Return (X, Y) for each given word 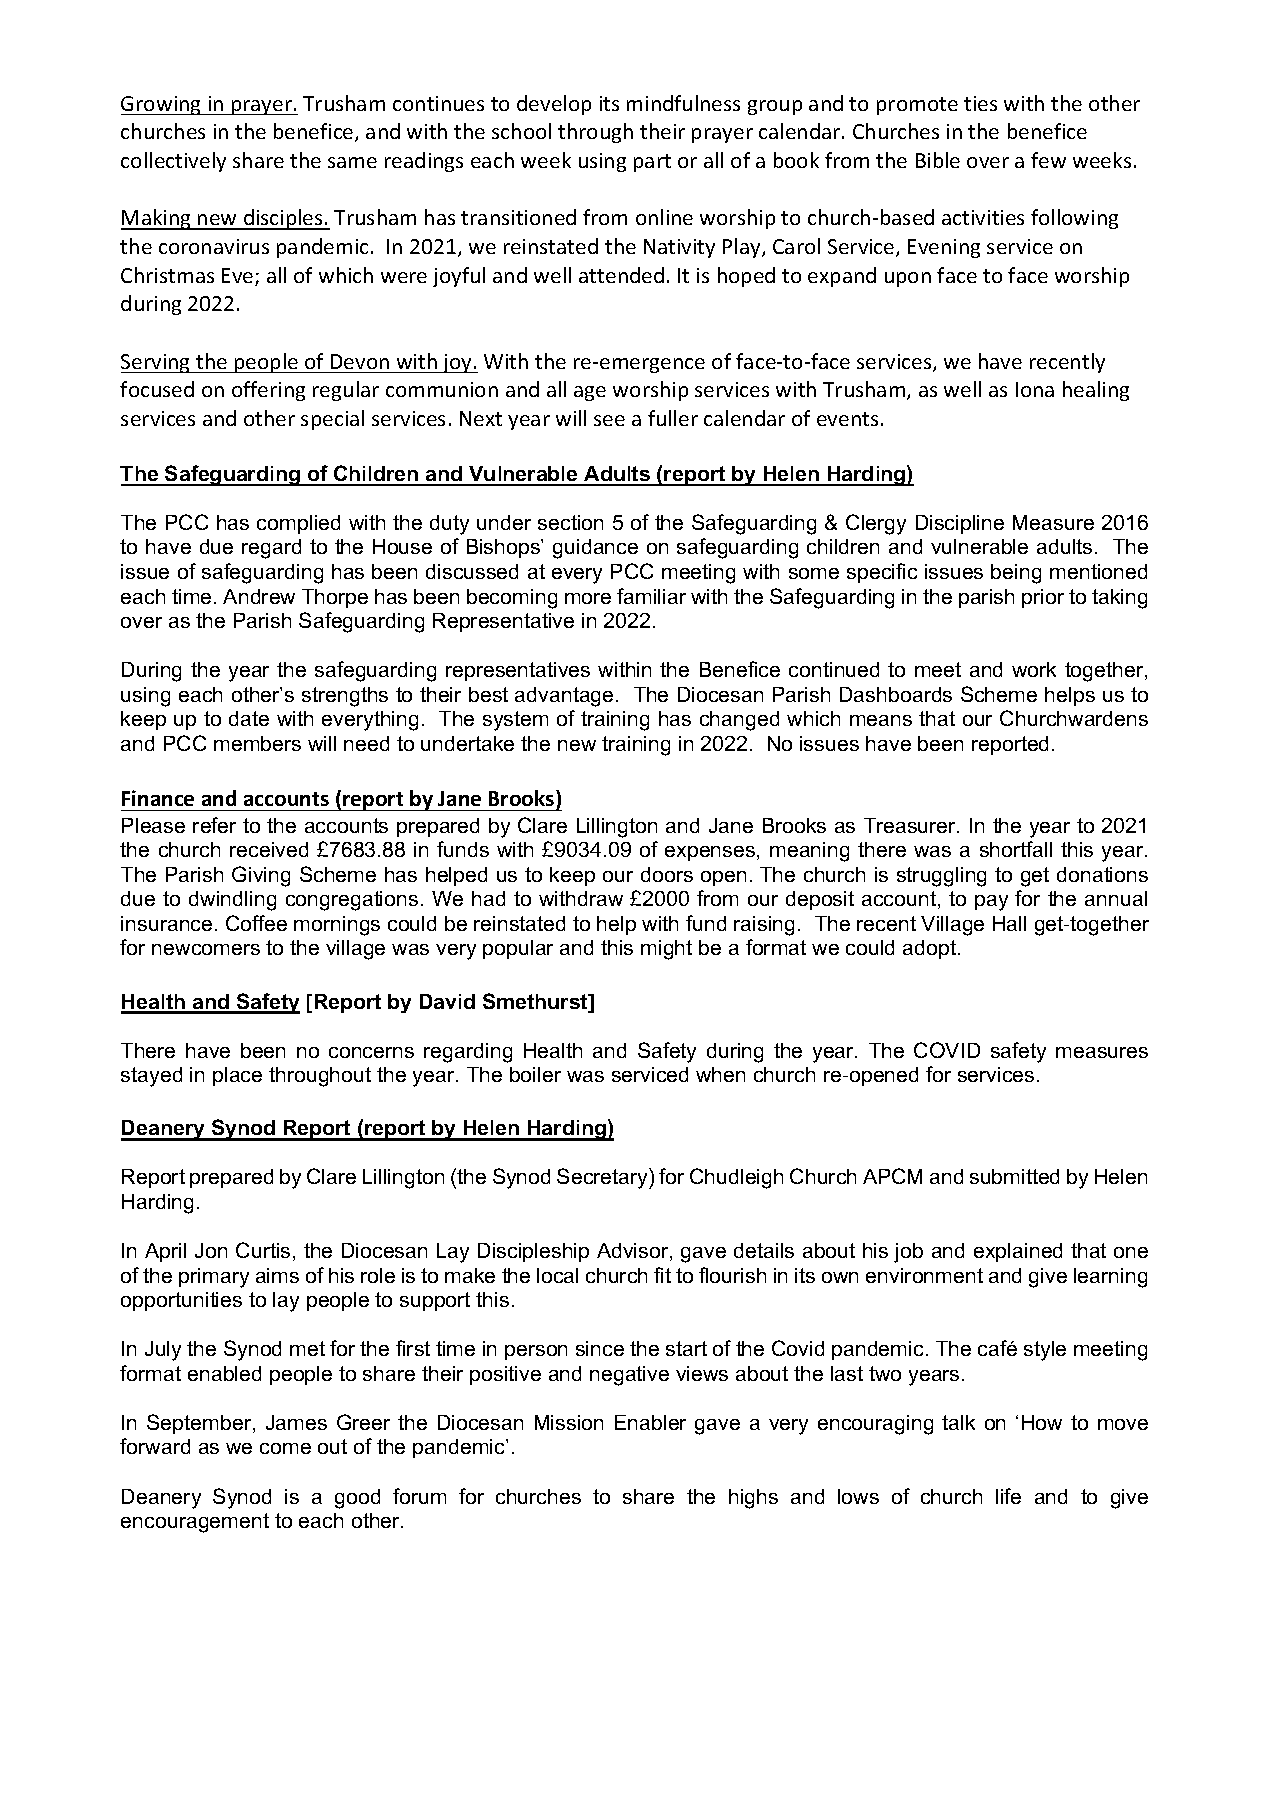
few (1048, 160)
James (296, 1422)
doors (667, 874)
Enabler (650, 1422)
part (652, 163)
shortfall (1016, 849)
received (269, 849)
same (352, 162)
